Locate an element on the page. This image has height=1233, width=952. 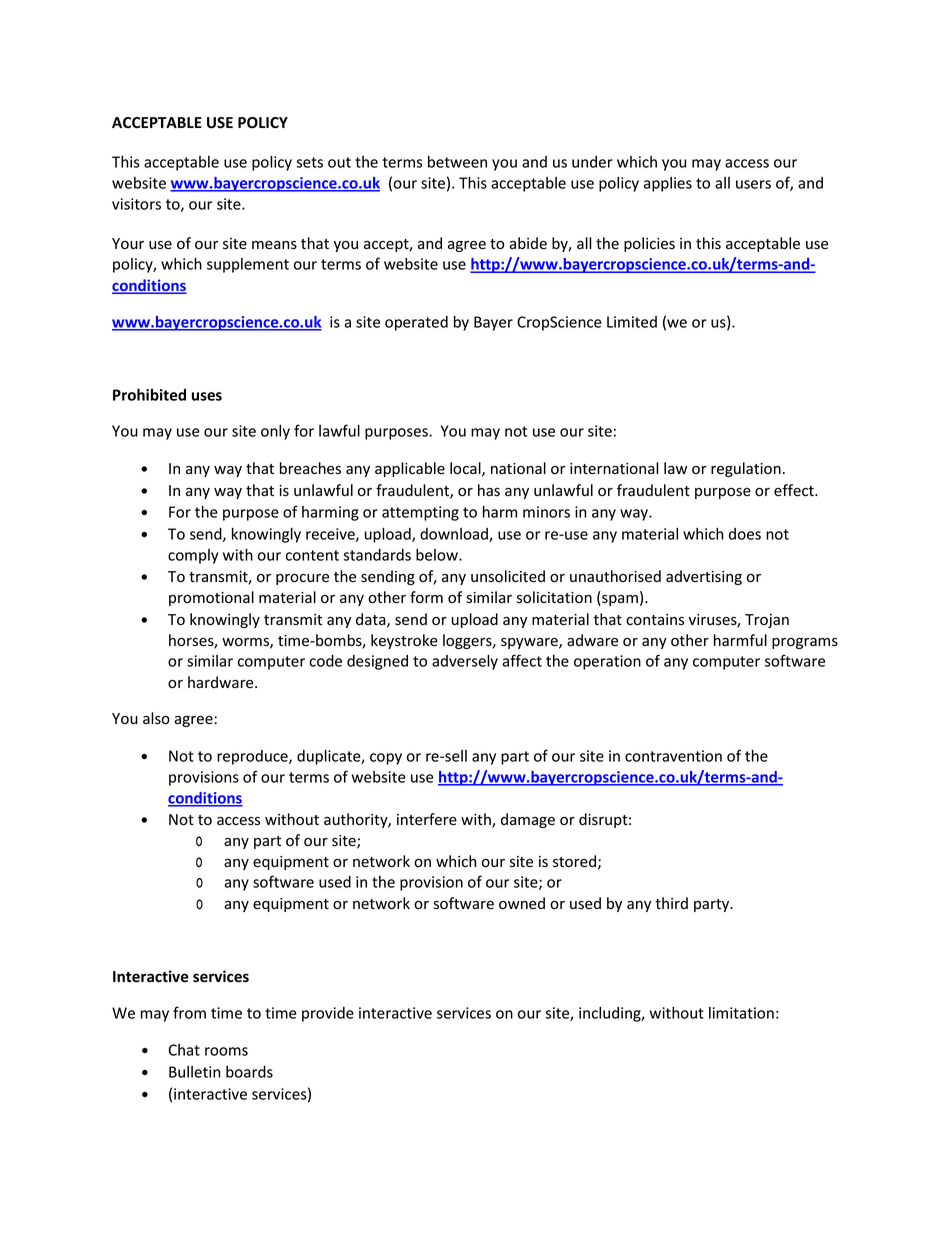
has is located at coordinates (489, 490).
